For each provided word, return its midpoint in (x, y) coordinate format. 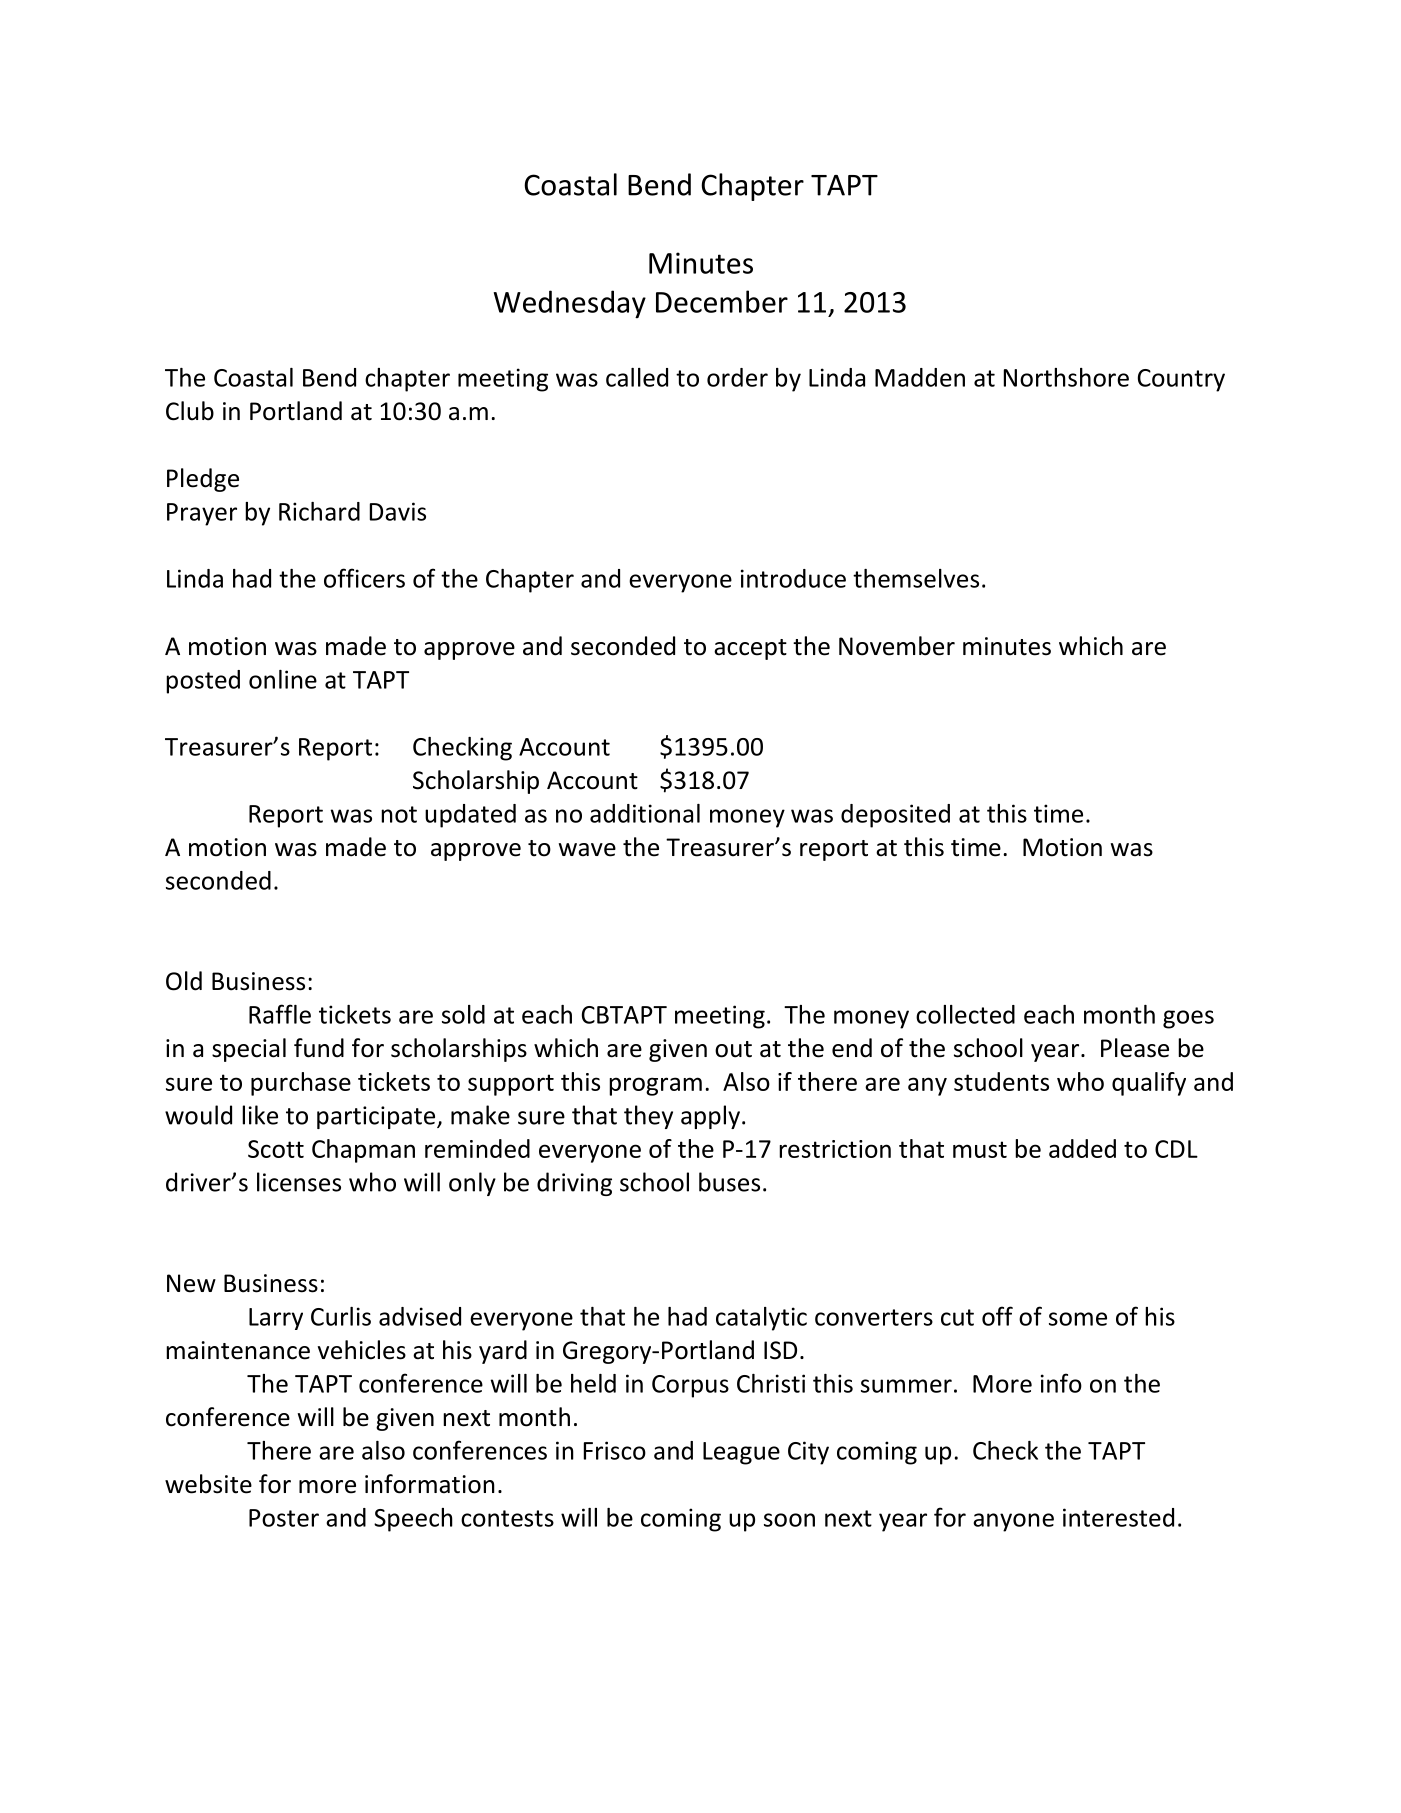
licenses (299, 1182)
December (722, 301)
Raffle (280, 1014)
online (283, 679)
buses (729, 1182)
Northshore (1066, 377)
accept (750, 649)
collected (965, 1014)
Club (190, 411)
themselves (916, 578)
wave (587, 850)
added (1082, 1148)
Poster (284, 1518)
